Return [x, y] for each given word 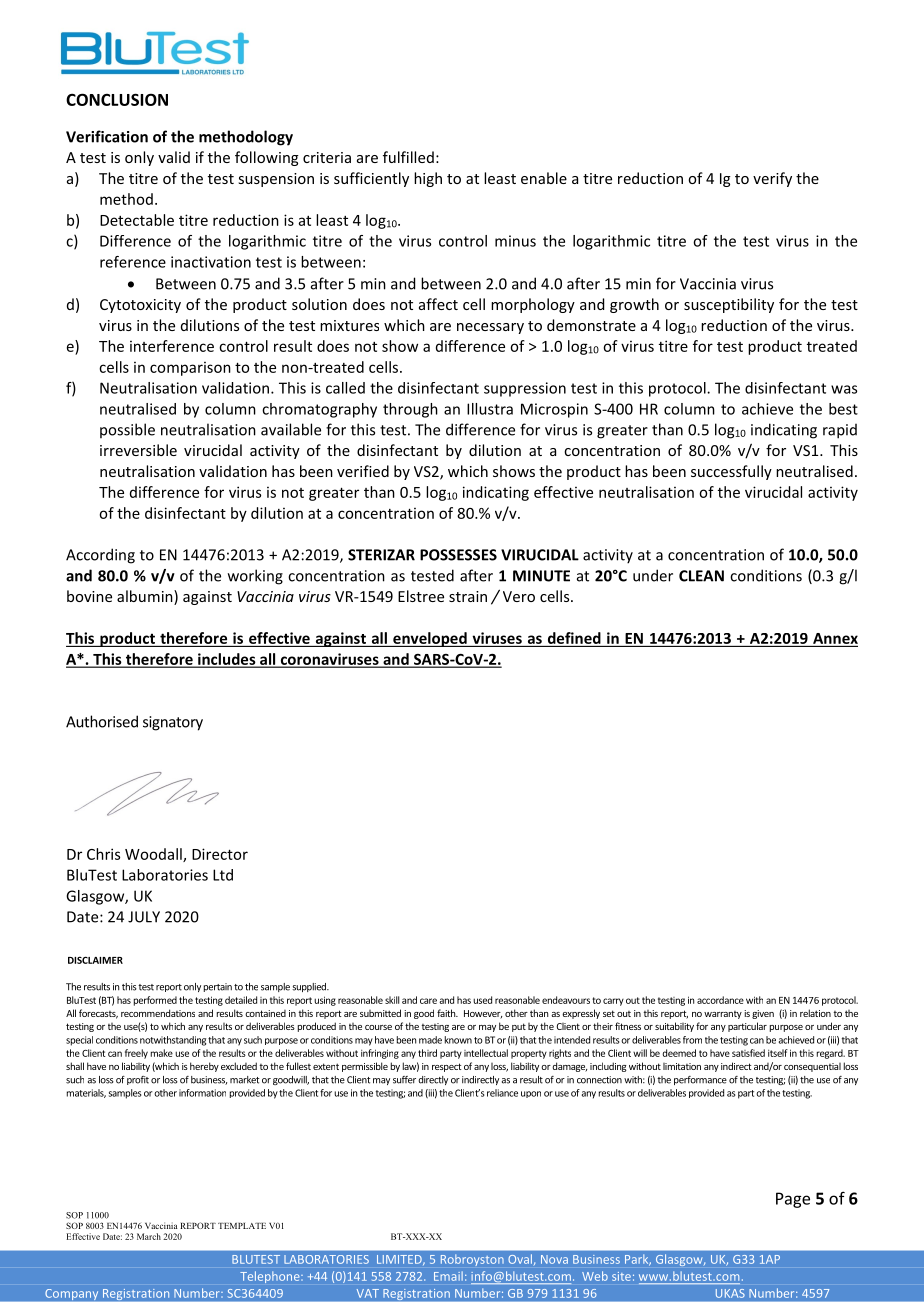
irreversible [138, 450]
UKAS [730, 1293]
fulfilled [408, 157]
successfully [731, 472]
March [149, 1236]
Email [448, 1276]
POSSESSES [458, 555]
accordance [720, 1000]
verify [772, 179]
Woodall [154, 855]
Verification [107, 136]
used [482, 1000]
